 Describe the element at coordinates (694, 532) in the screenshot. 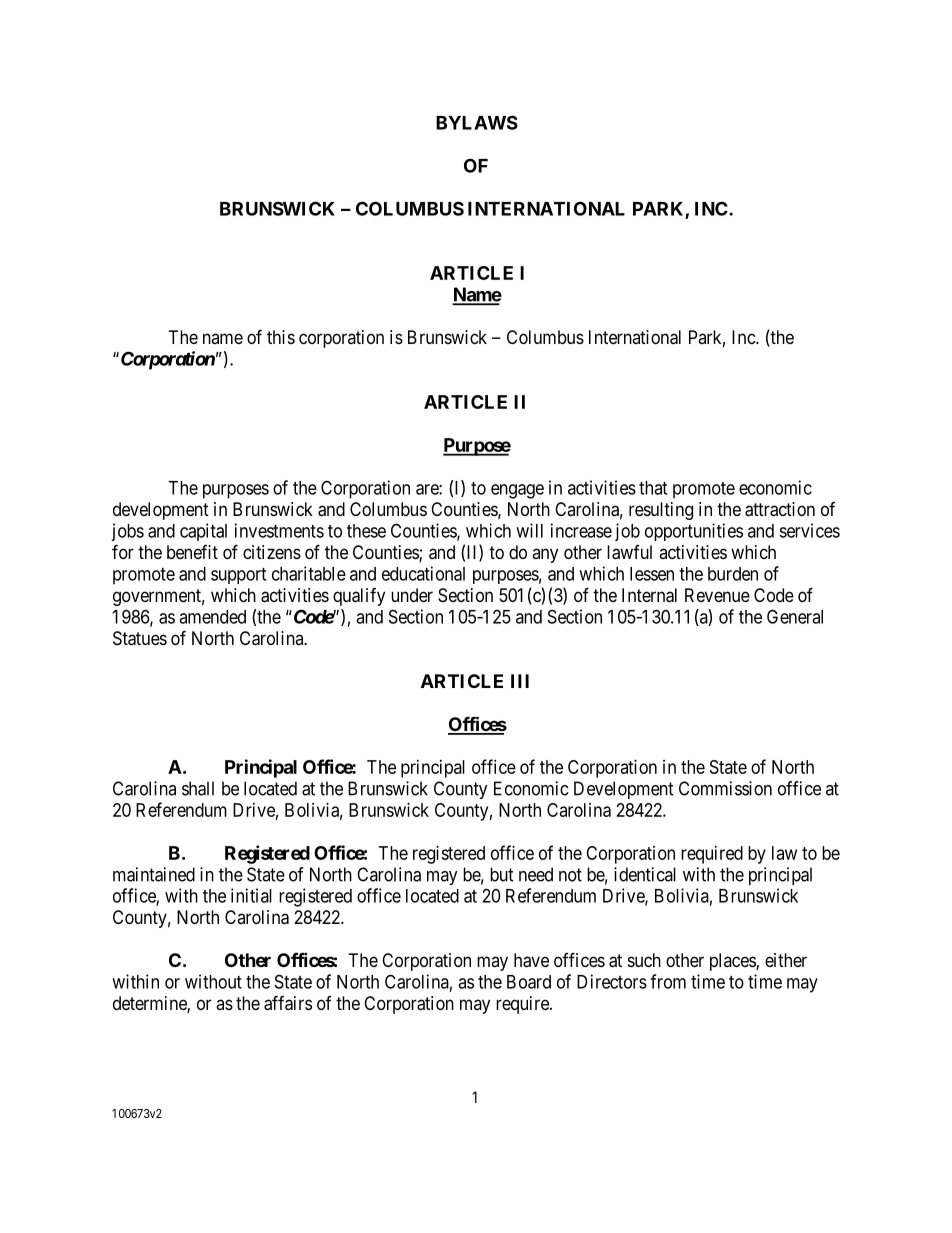

I see `opportunities` at that location.
